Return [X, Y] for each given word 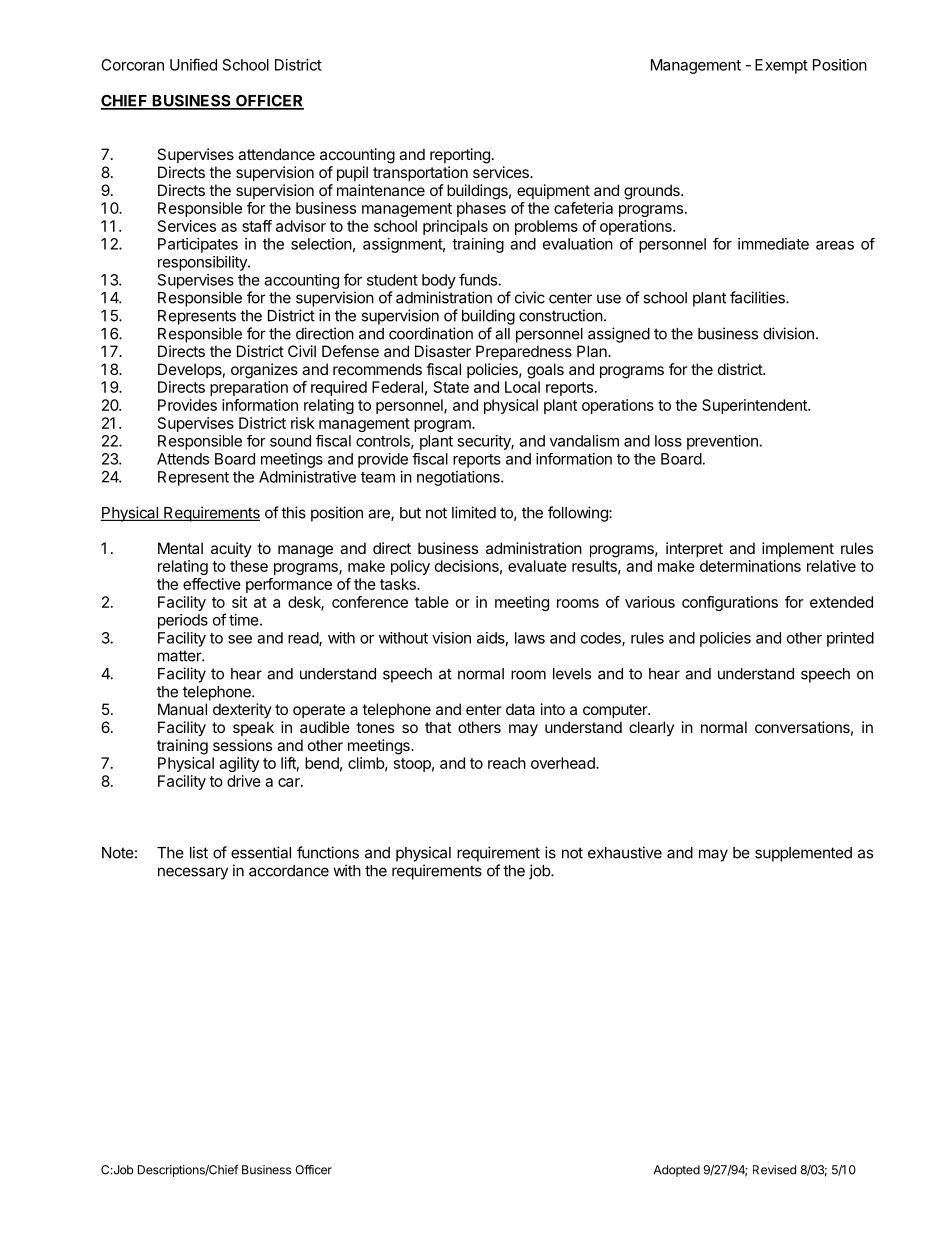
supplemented [803, 854]
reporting [460, 156]
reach [507, 763]
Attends [183, 459]
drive [244, 781]
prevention [722, 442]
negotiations [459, 478]
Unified [193, 64]
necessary [193, 873]
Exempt [781, 66]
